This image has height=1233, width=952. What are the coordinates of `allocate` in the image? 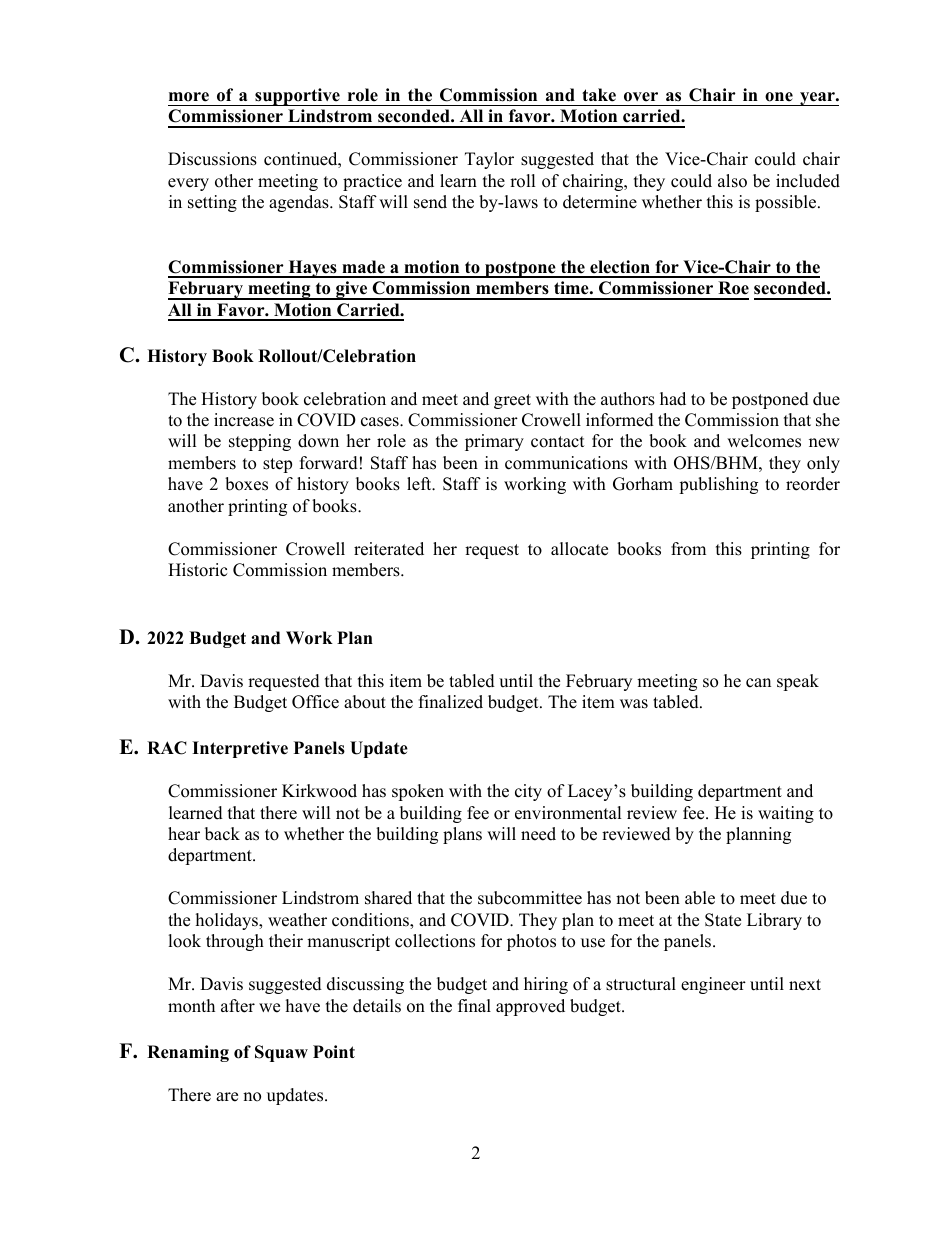 It's located at (579, 549).
